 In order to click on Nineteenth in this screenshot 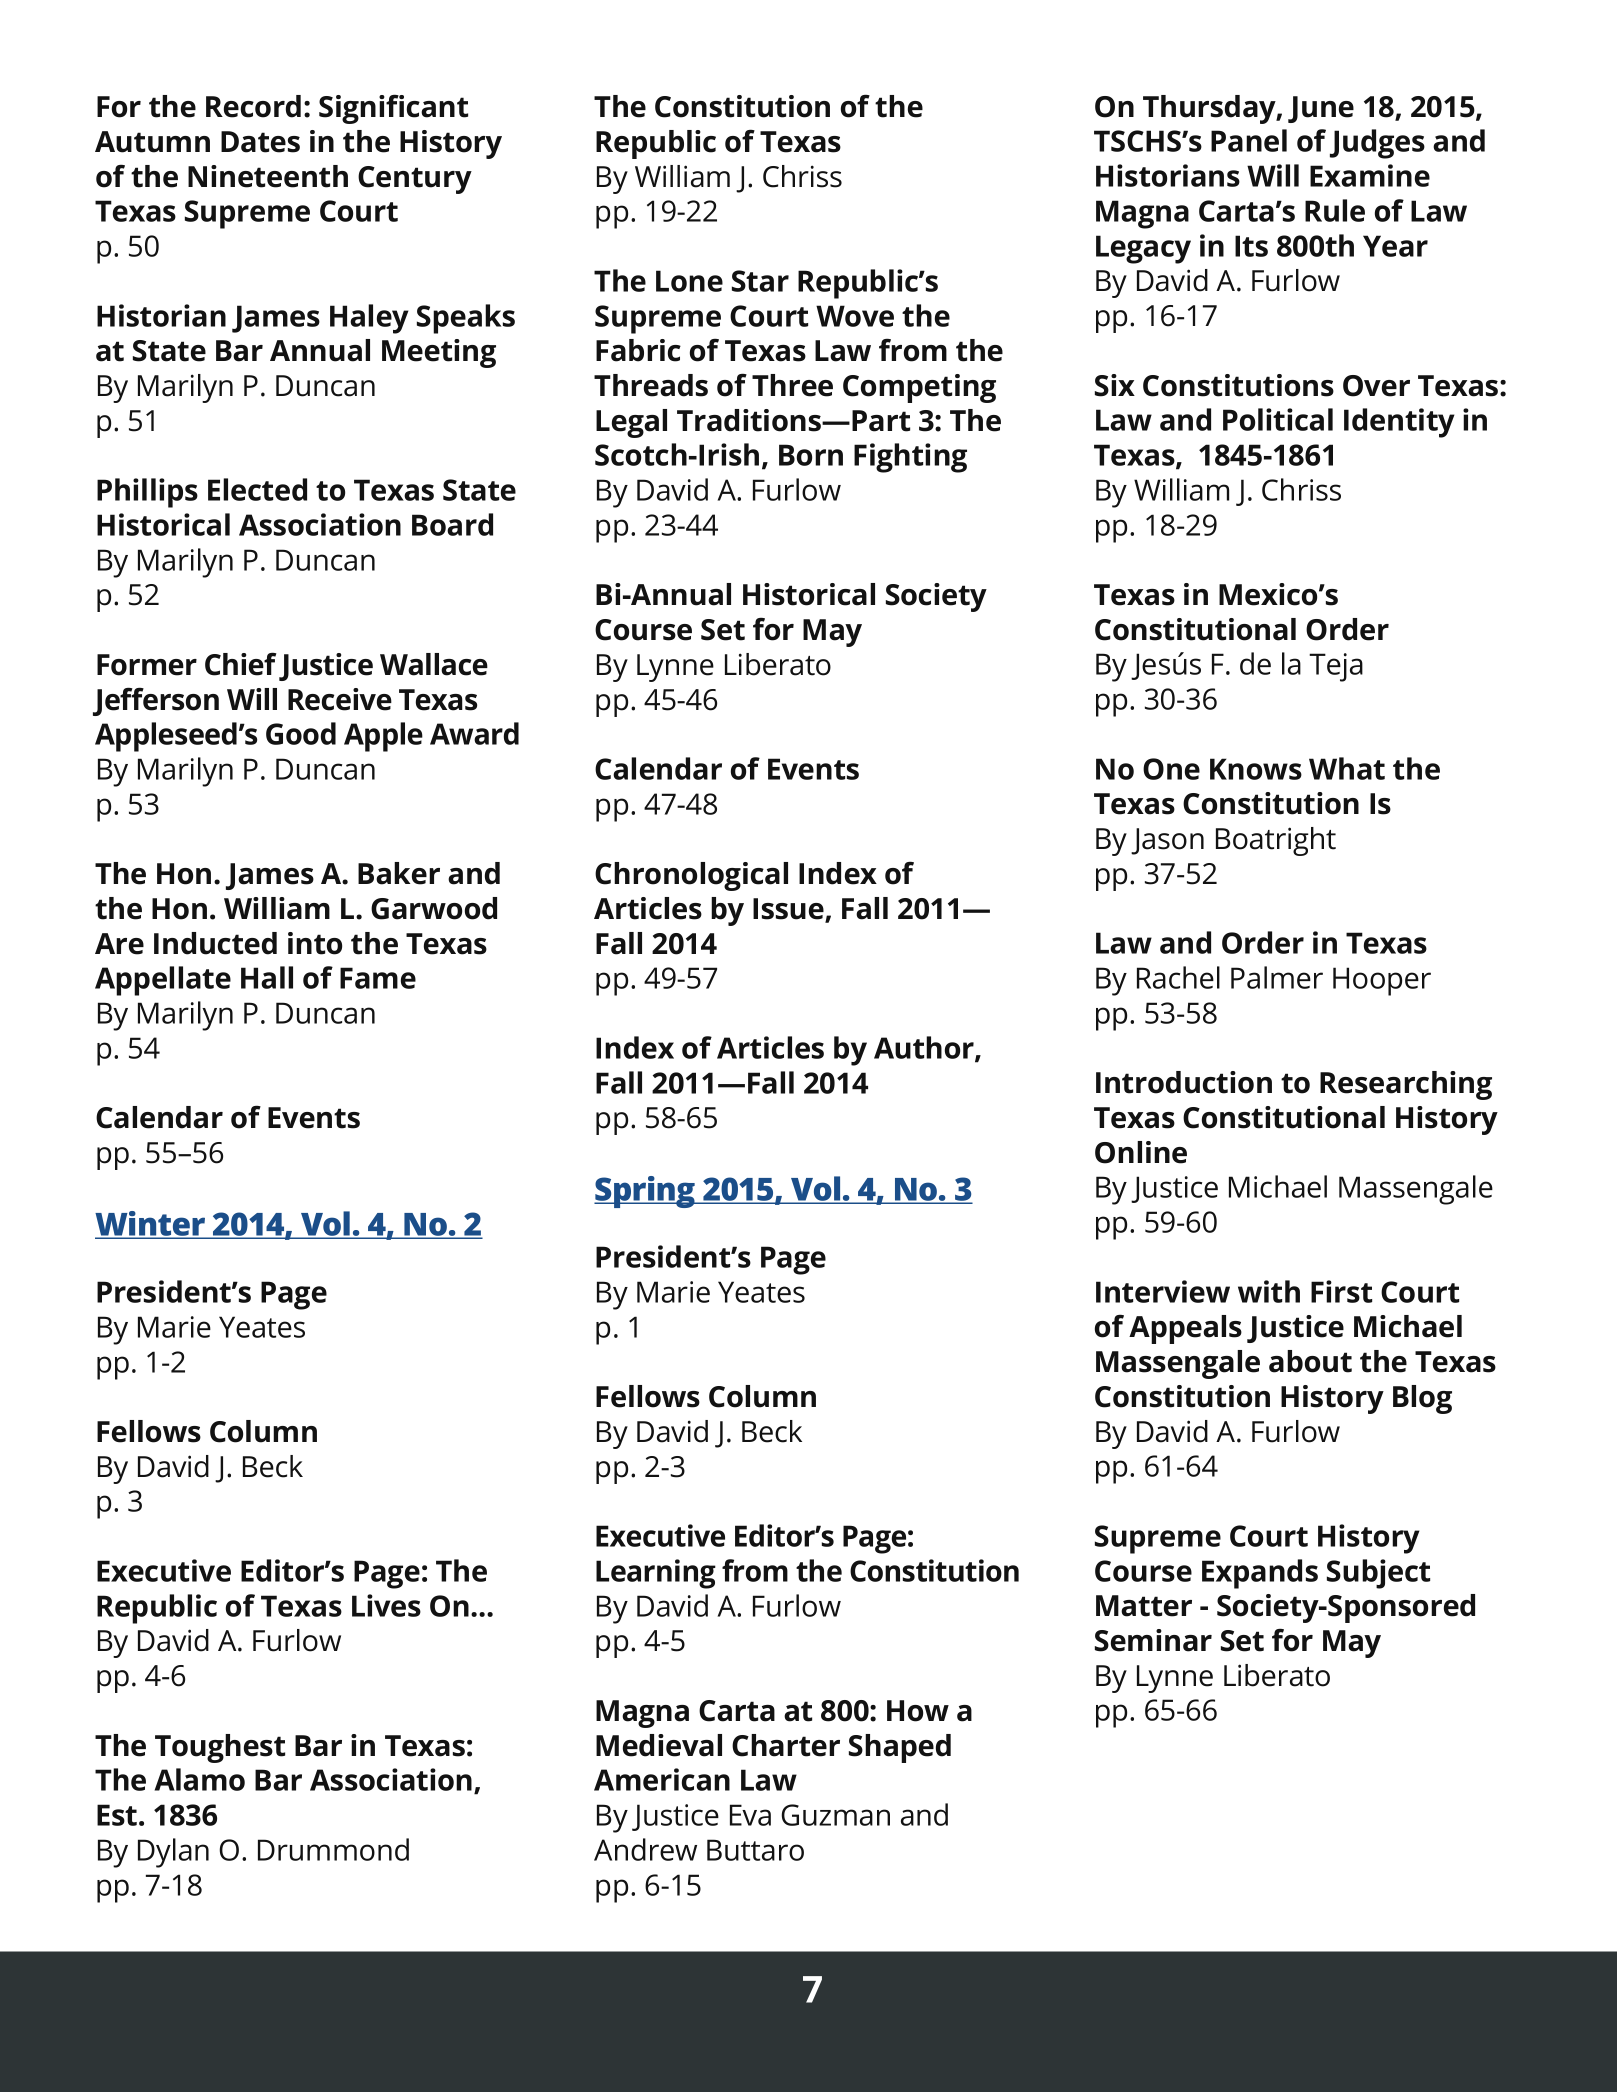, I will do `click(268, 176)`.
